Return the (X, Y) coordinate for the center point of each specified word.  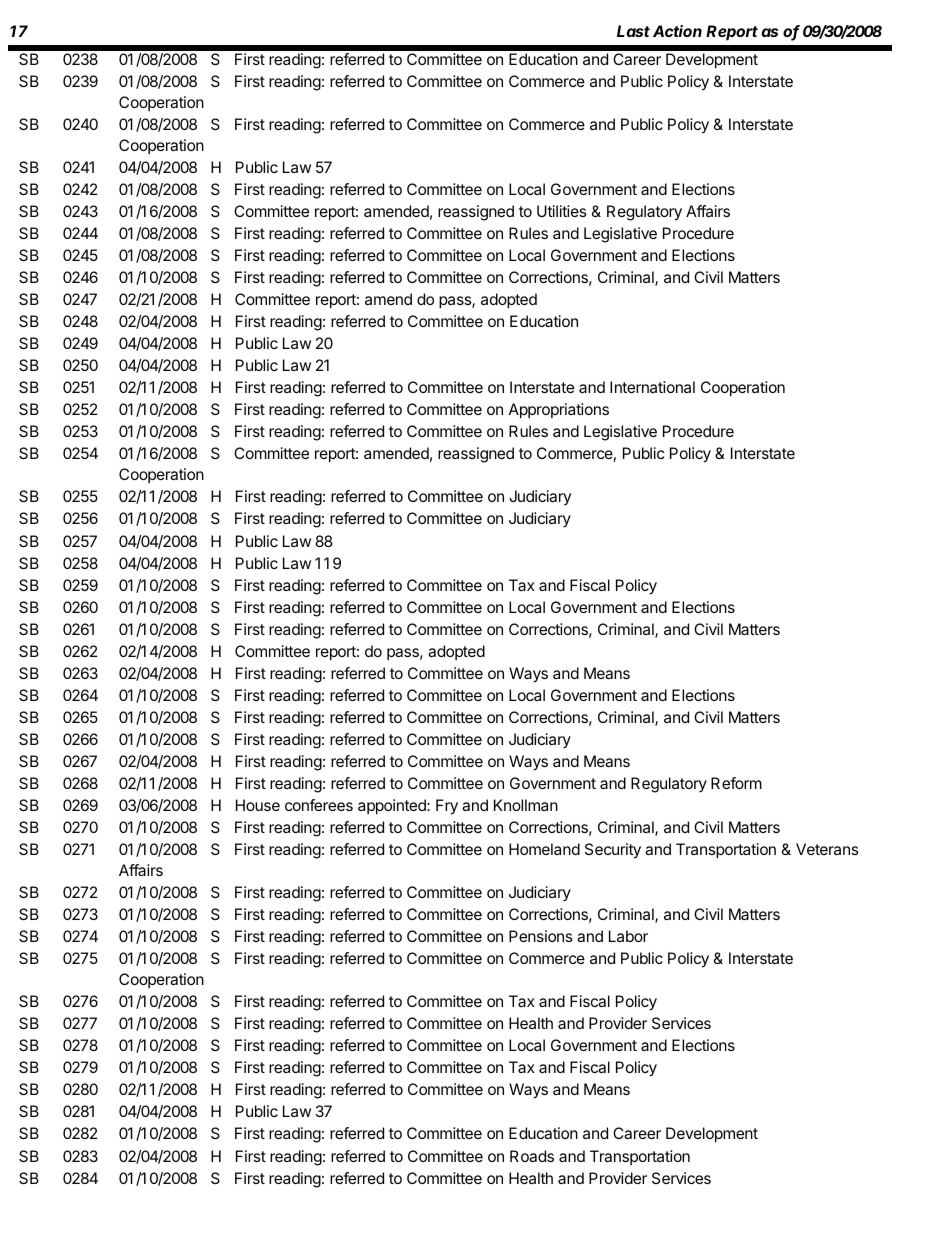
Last (633, 31)
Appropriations (559, 411)
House (258, 805)
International (652, 387)
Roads (532, 1156)
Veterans (827, 849)
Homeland (544, 849)
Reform (736, 783)
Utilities (562, 211)
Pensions (541, 936)
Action (677, 31)
